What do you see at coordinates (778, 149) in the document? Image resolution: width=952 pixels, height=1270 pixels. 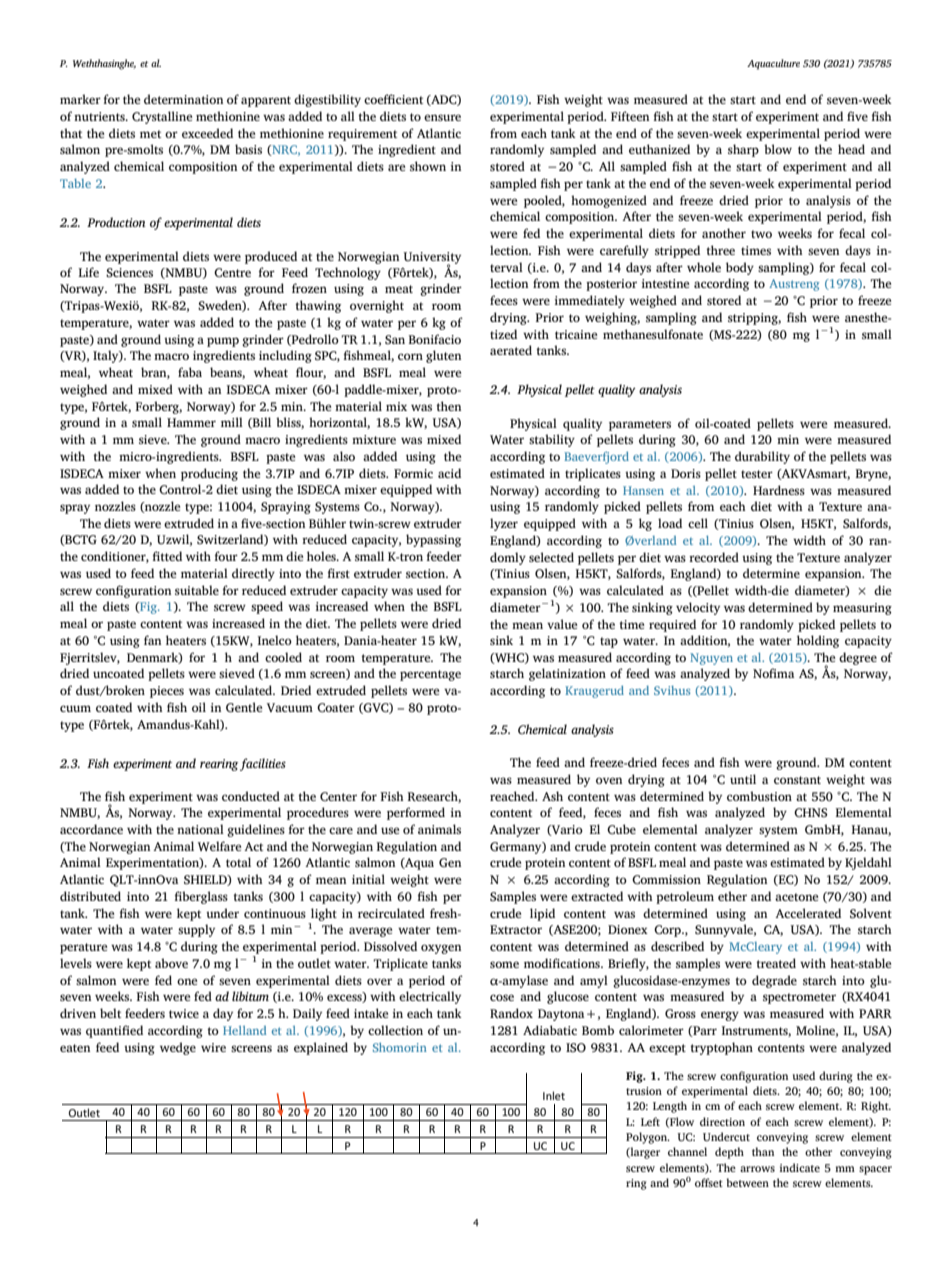 I see `blow` at bounding box center [778, 149].
